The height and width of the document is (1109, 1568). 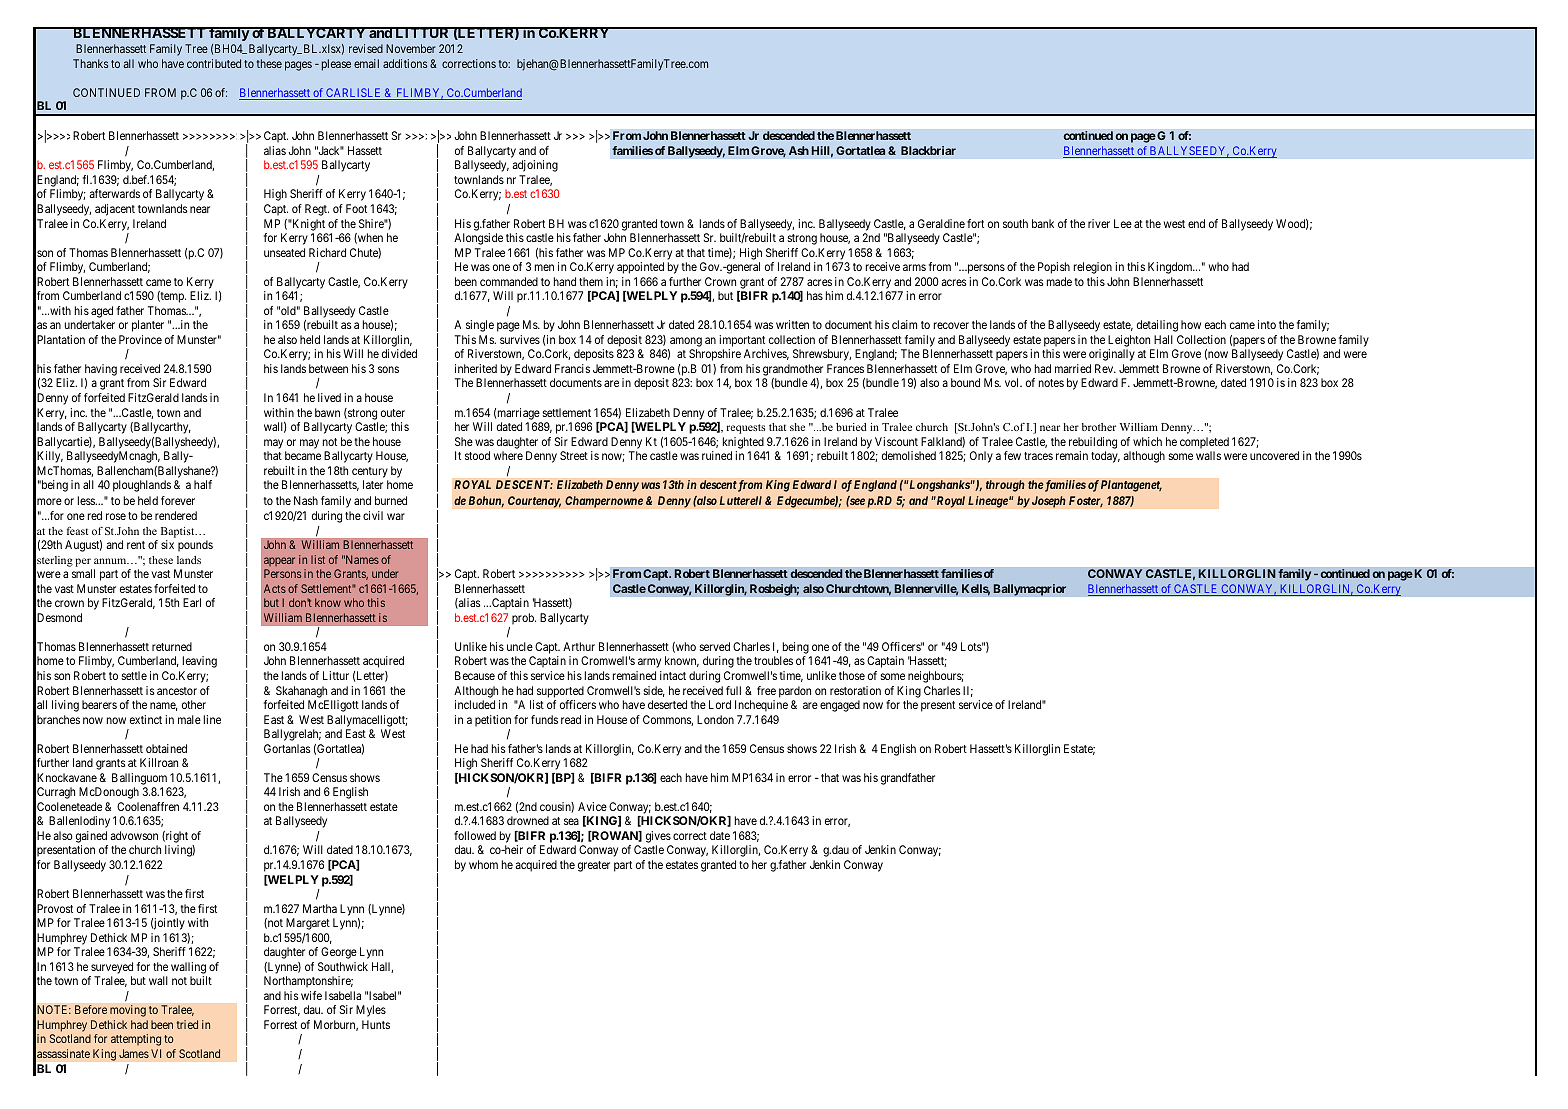 I want to click on bank, so click(x=1043, y=223).
